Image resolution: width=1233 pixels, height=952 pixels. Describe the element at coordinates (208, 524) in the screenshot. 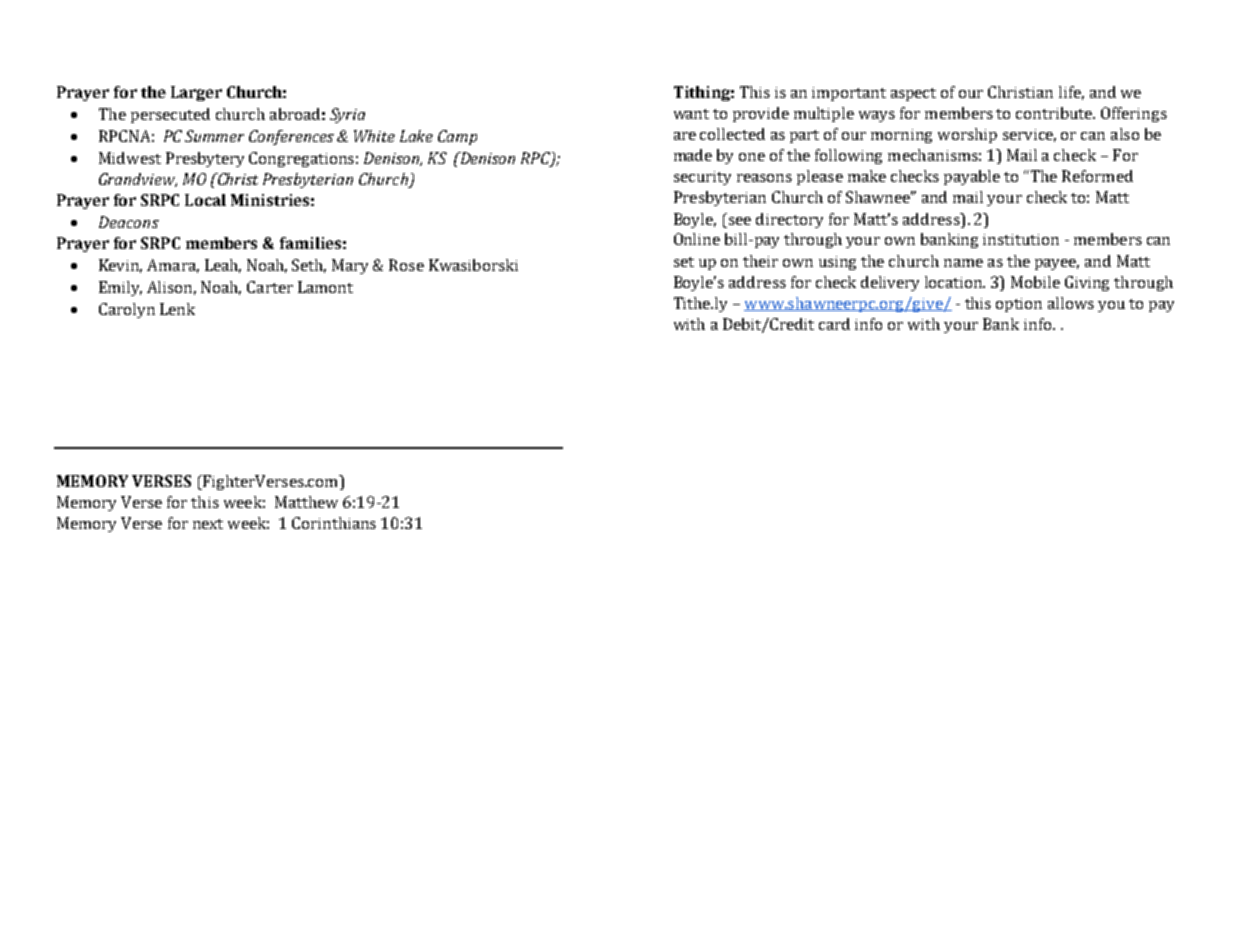

I see `next` at that location.
